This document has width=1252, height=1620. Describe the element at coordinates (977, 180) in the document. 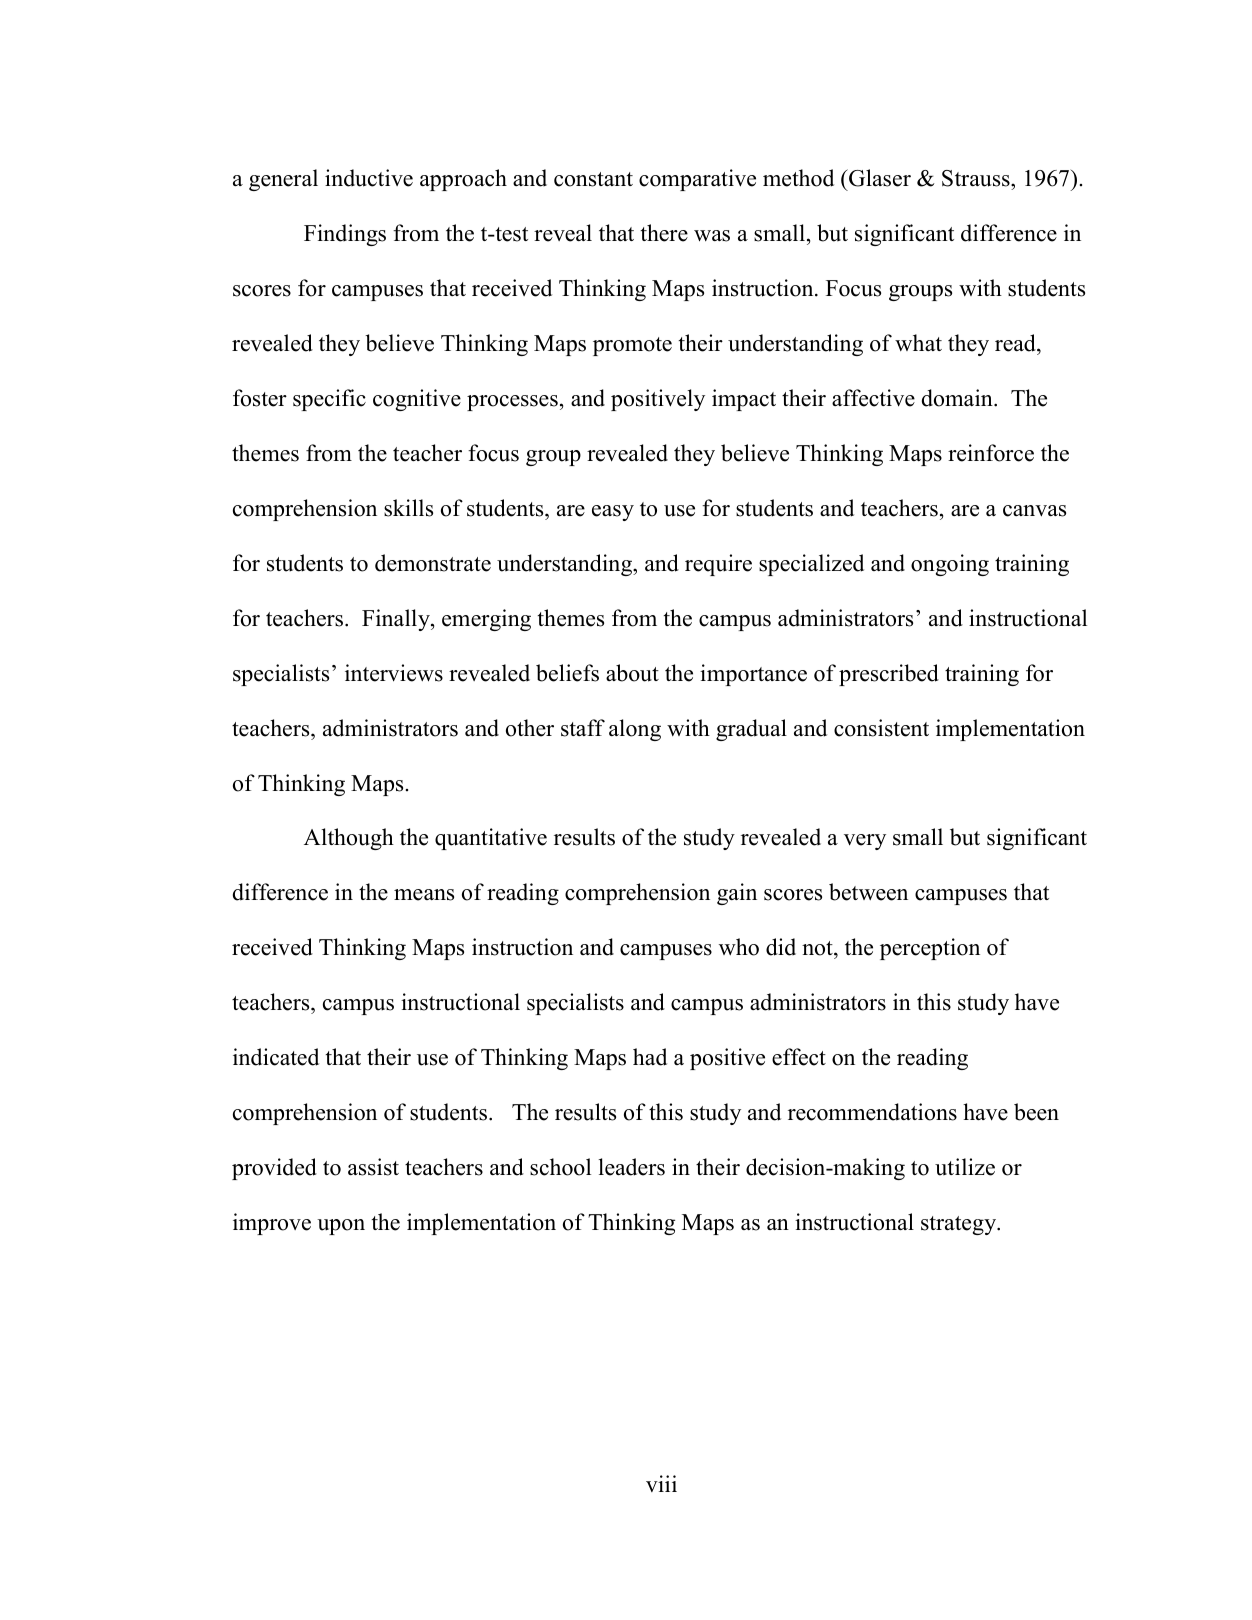

I see `Strauss` at that location.
